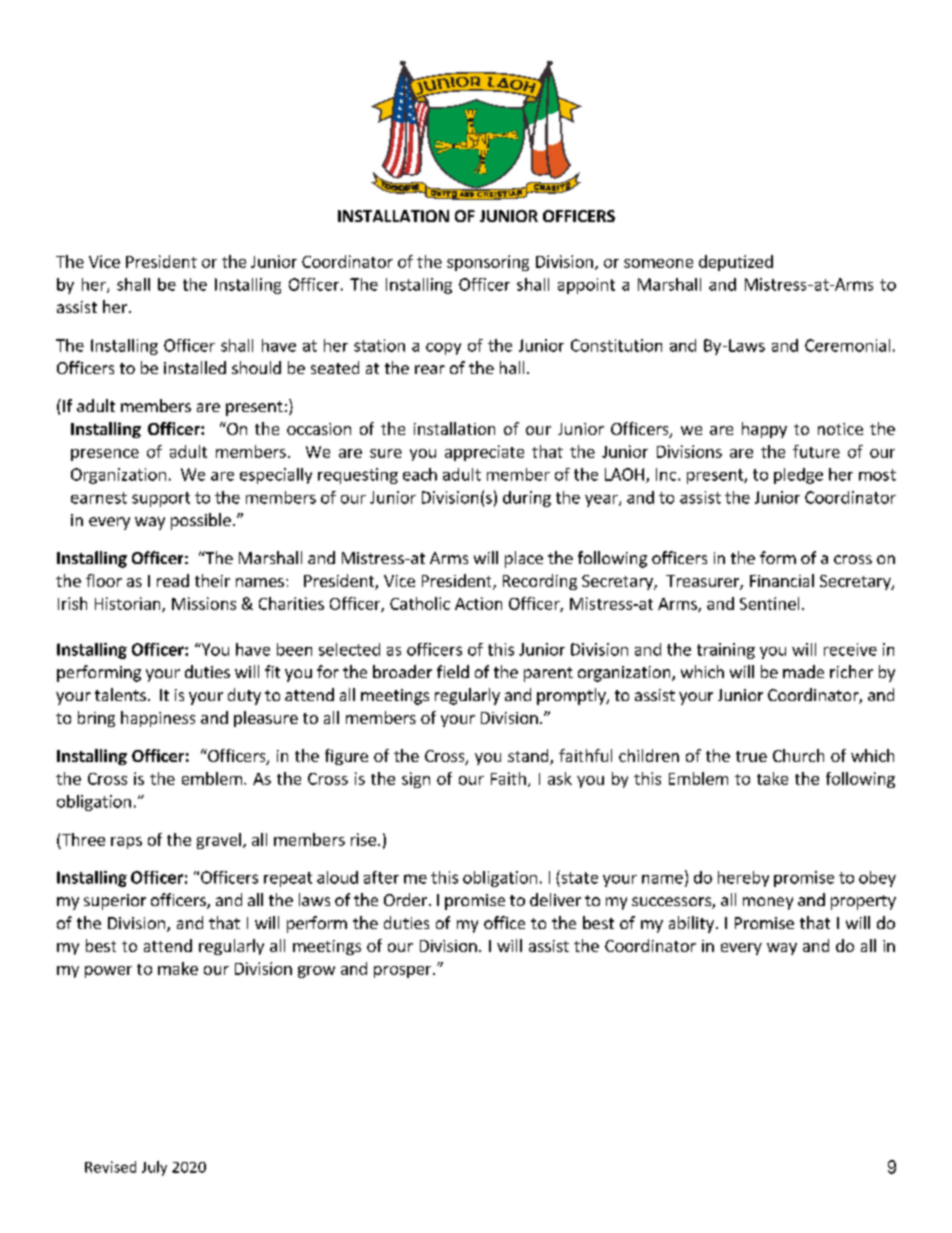  Describe the element at coordinates (782, 580) in the screenshot. I see `Financial` at that location.
